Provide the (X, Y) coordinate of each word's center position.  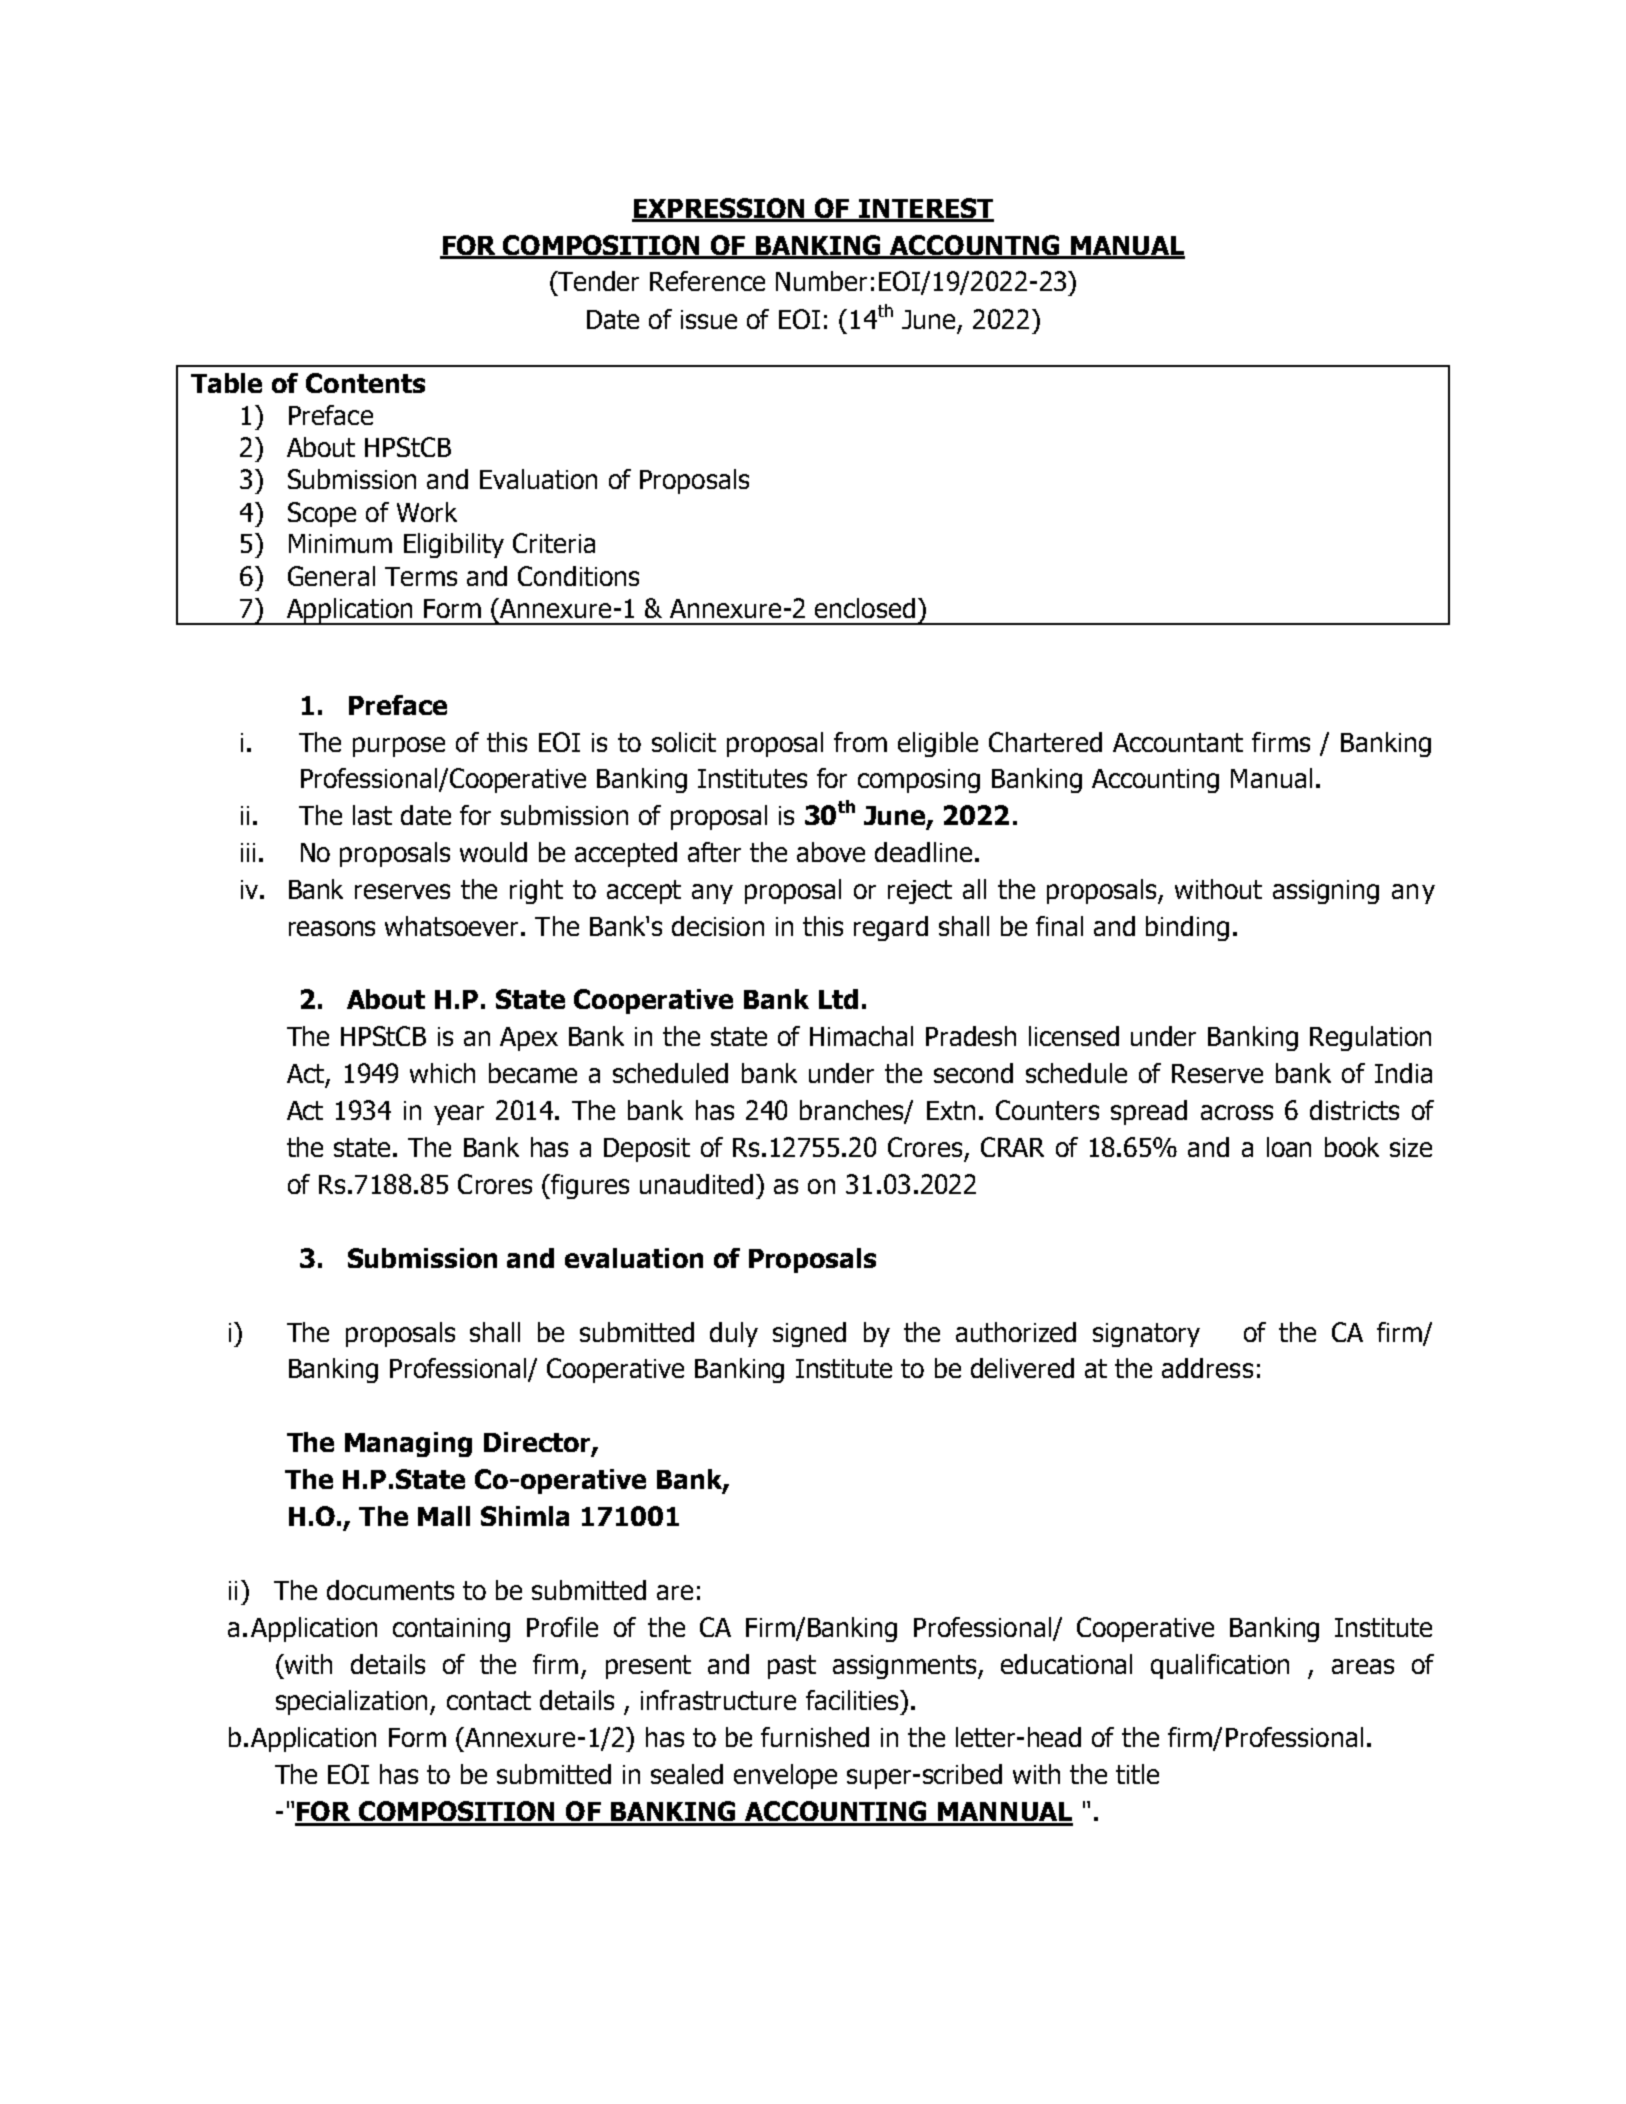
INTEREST (925, 209)
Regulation (1370, 1038)
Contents (365, 383)
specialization (353, 1702)
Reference (707, 281)
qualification (1220, 1666)
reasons (332, 928)
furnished (815, 1737)
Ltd (838, 999)
